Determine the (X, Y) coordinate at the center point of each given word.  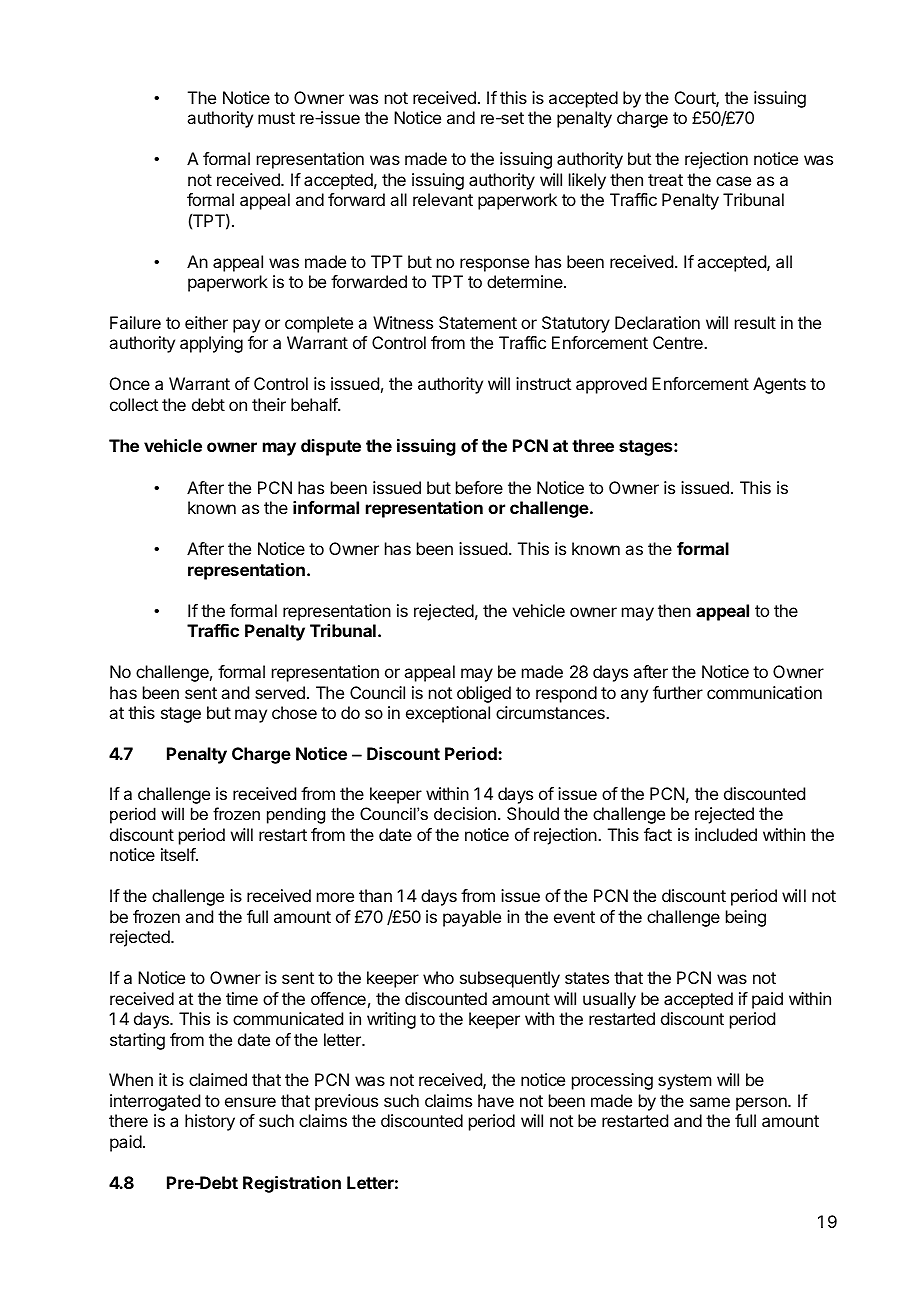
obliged (484, 694)
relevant (443, 199)
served (280, 692)
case (733, 181)
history (210, 1122)
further (678, 692)
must (276, 118)
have (496, 1100)
